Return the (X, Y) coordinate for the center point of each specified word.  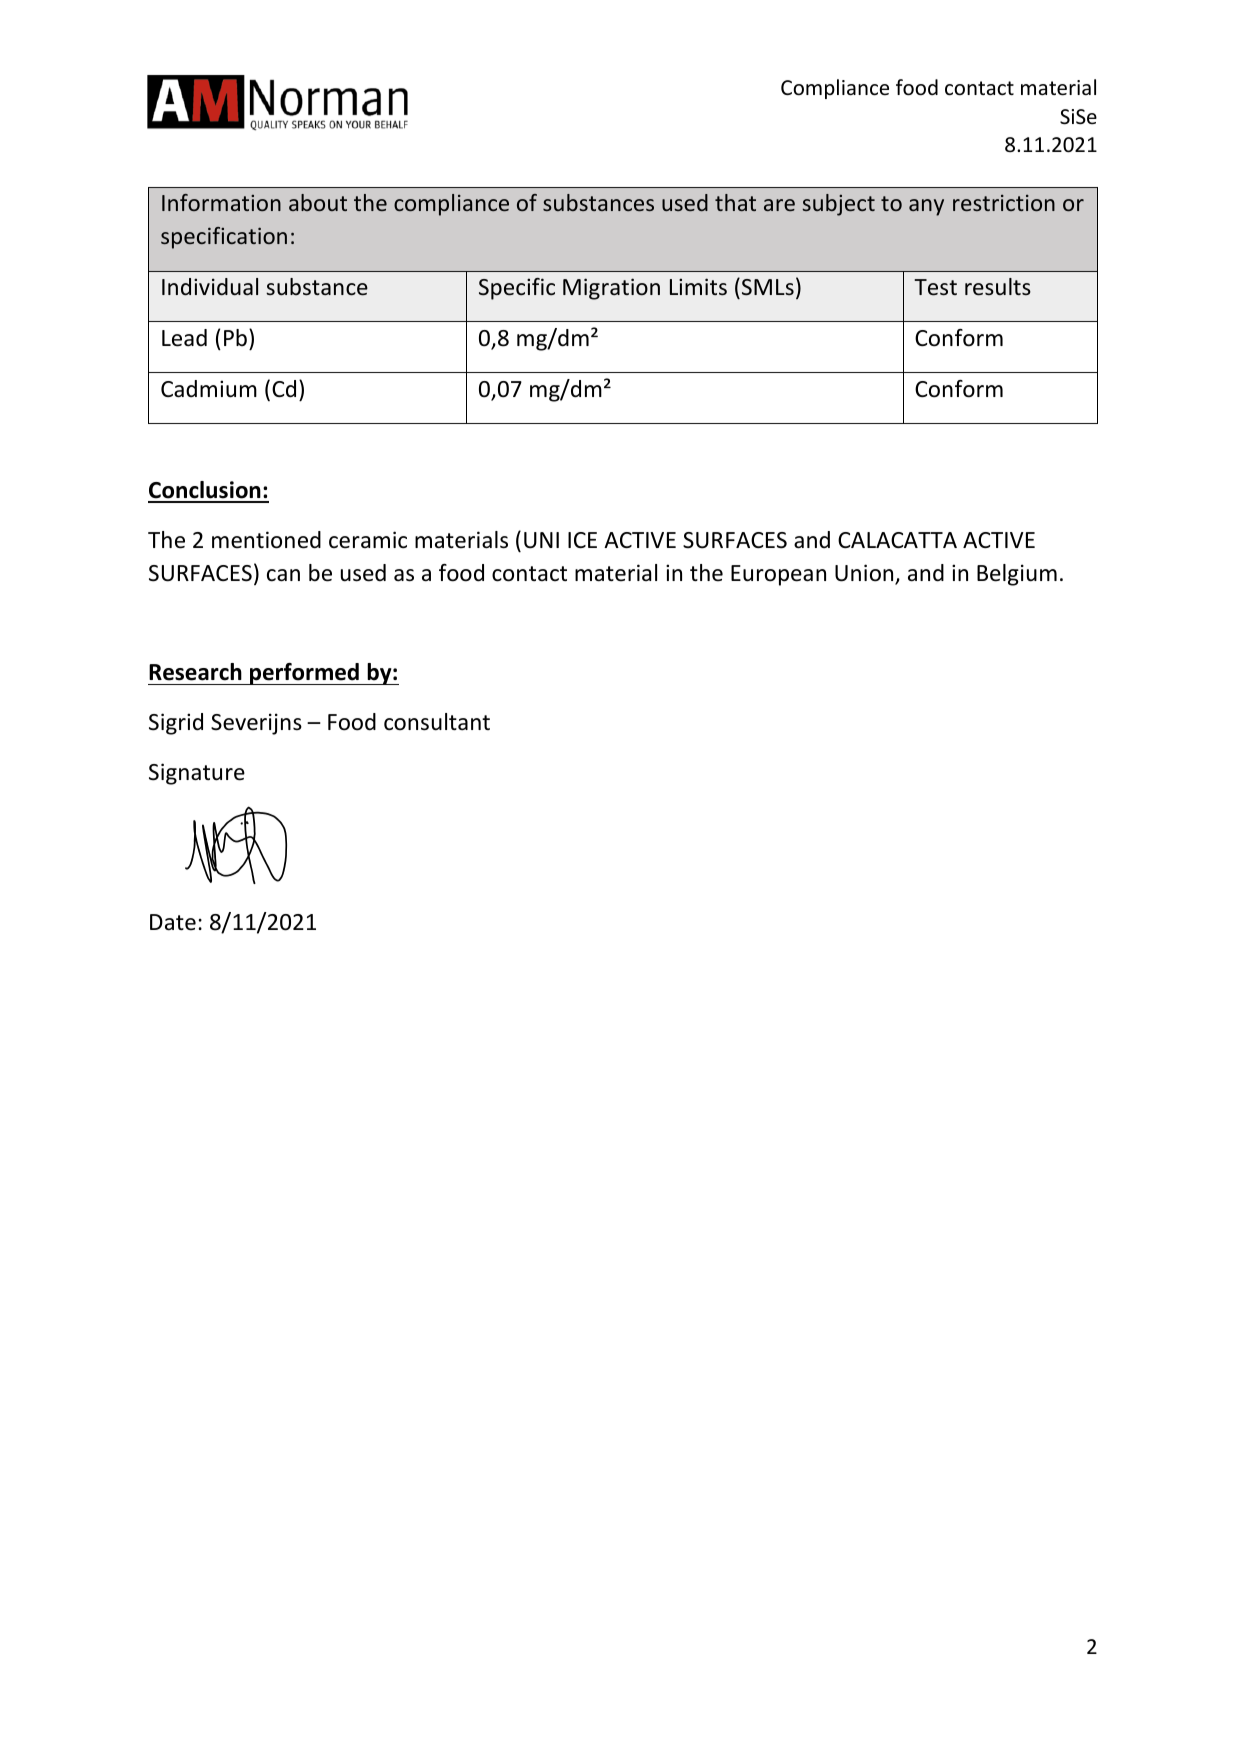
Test (935, 287)
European (778, 575)
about (318, 202)
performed (304, 674)
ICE (582, 540)
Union (865, 574)
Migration (611, 289)
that (735, 202)
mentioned (266, 540)
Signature (197, 774)
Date (173, 922)
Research (195, 672)
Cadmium (209, 389)
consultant (437, 722)
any (926, 207)
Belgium (1017, 575)
